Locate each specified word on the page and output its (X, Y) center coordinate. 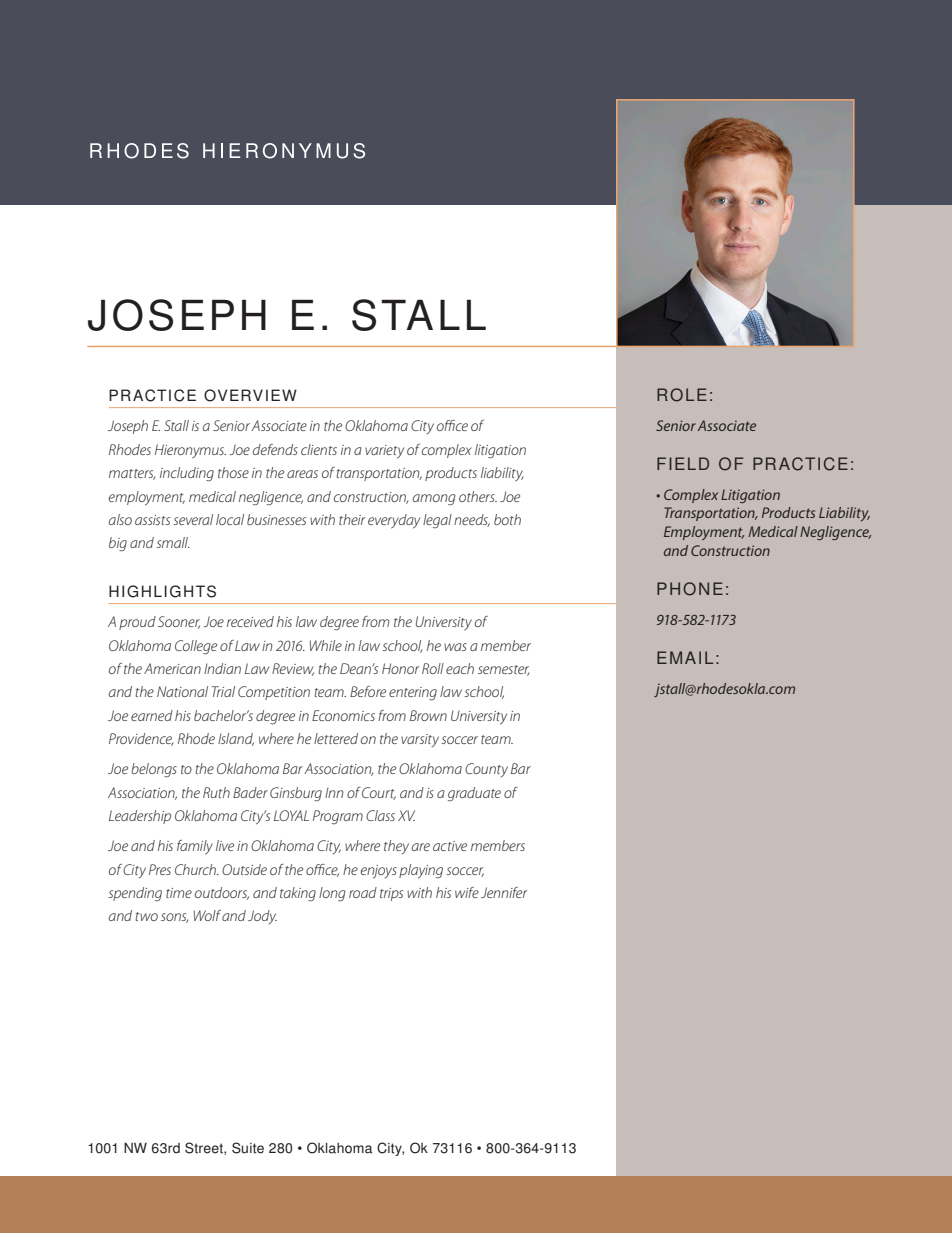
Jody (262, 917)
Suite (248, 1148)
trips (391, 894)
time (179, 893)
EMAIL (685, 657)
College (196, 647)
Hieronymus (190, 451)
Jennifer (504, 892)
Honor (400, 668)
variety (384, 452)
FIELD (683, 463)
